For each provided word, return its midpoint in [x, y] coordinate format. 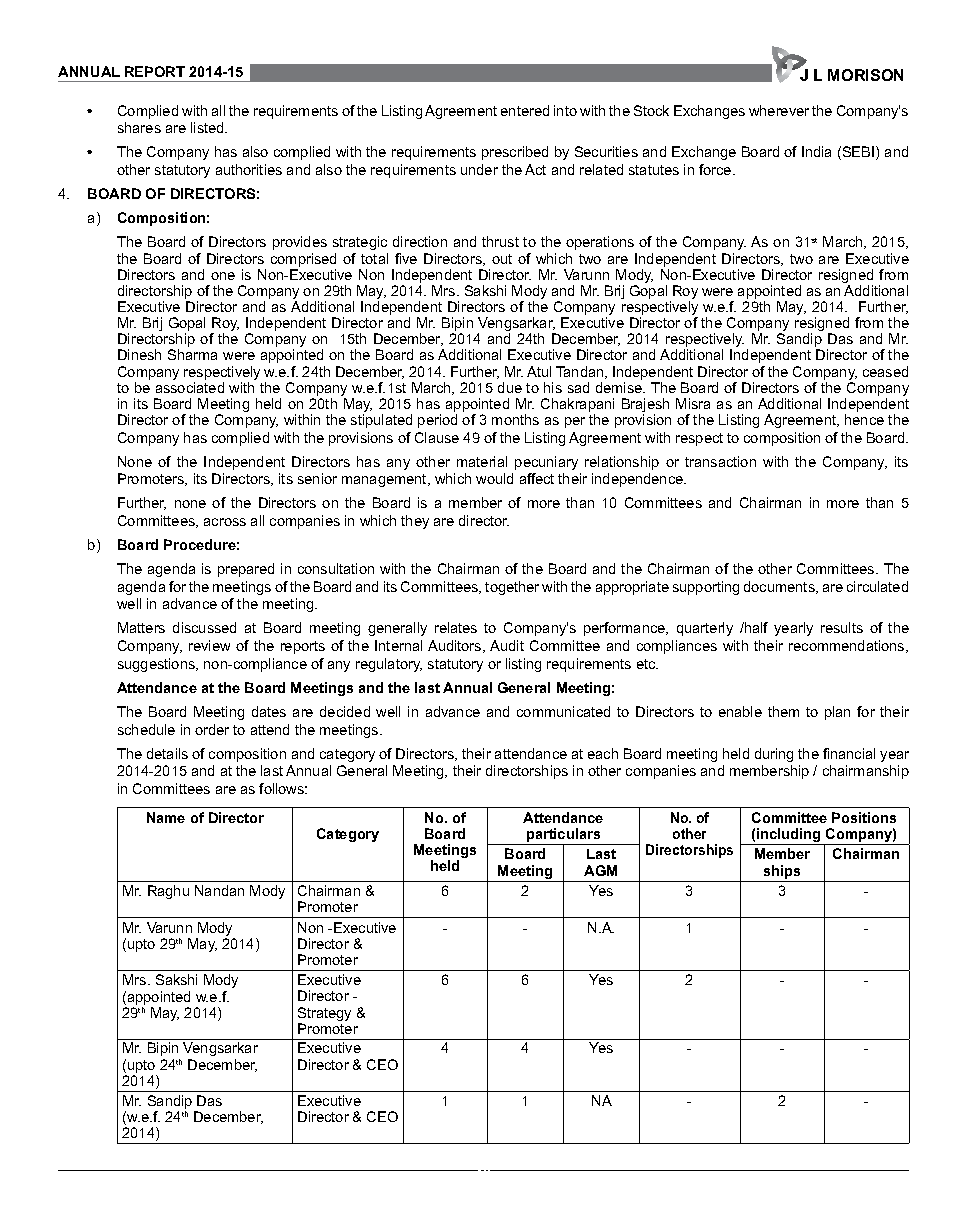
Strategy [324, 1015]
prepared [246, 570]
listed [208, 127]
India [816, 151]
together [512, 588]
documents [780, 587]
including [789, 836]
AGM [600, 870]
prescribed [515, 153]
